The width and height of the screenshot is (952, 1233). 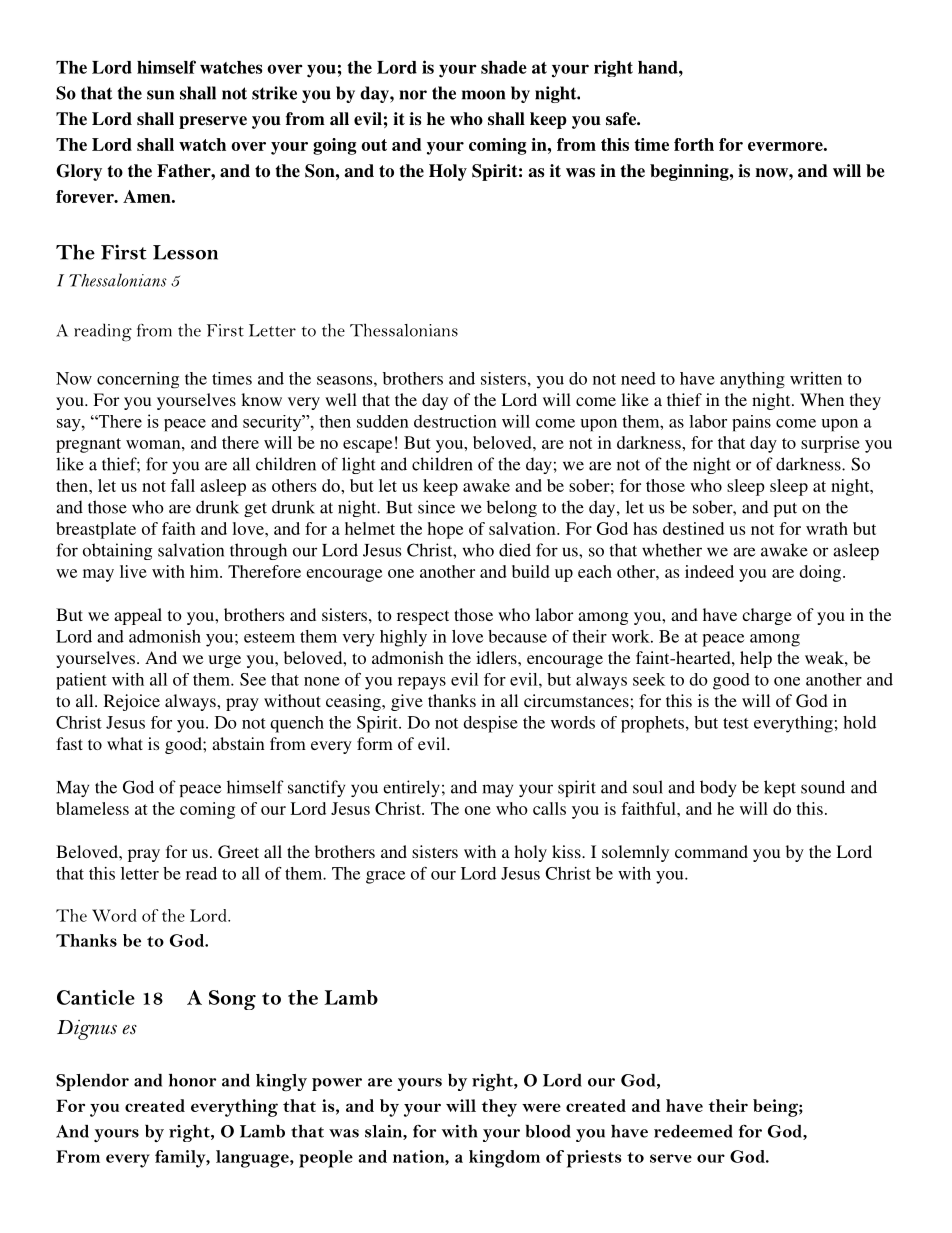 I want to click on charge, so click(x=767, y=616).
